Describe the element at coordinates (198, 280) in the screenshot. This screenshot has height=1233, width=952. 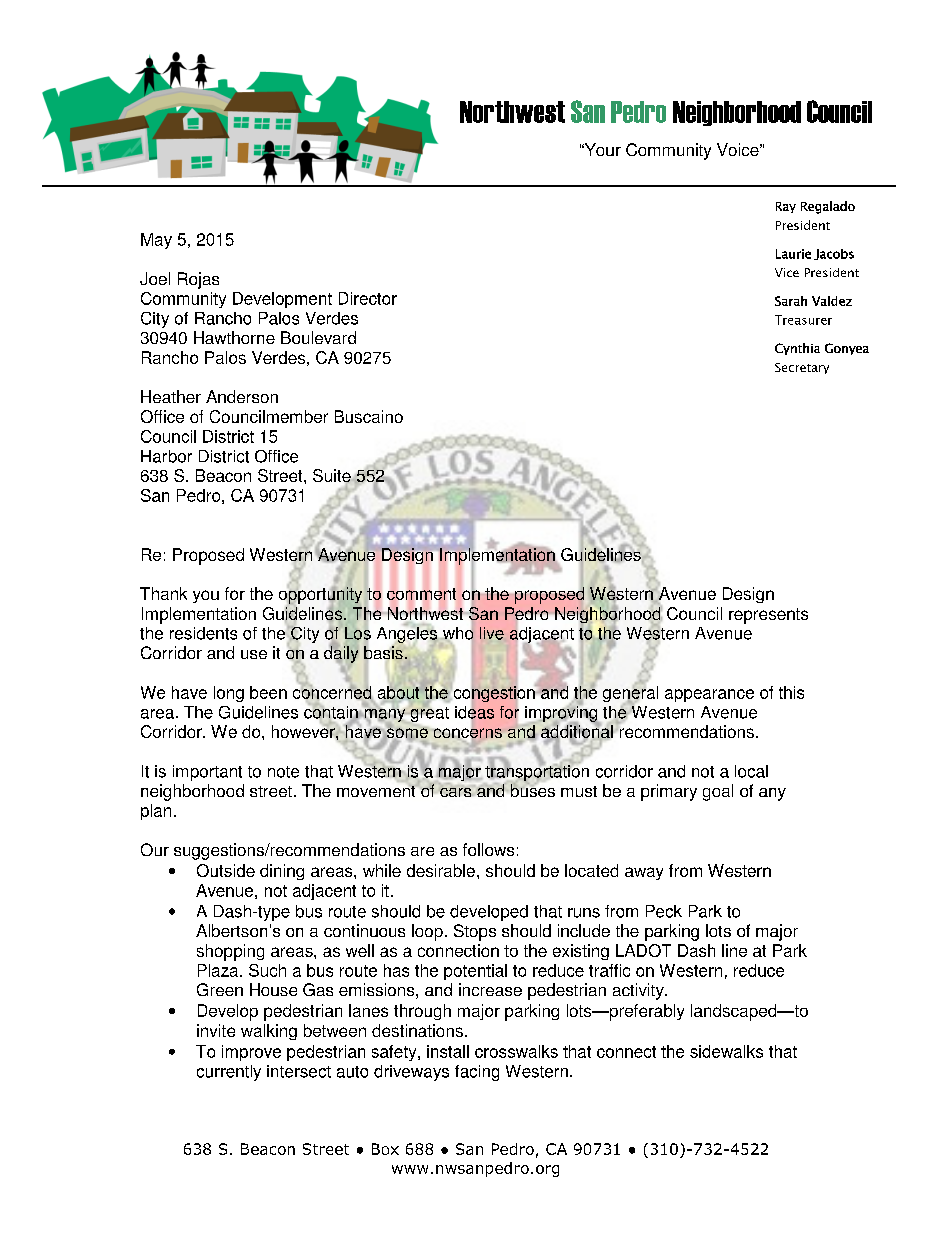
I see `Rojas` at that location.
